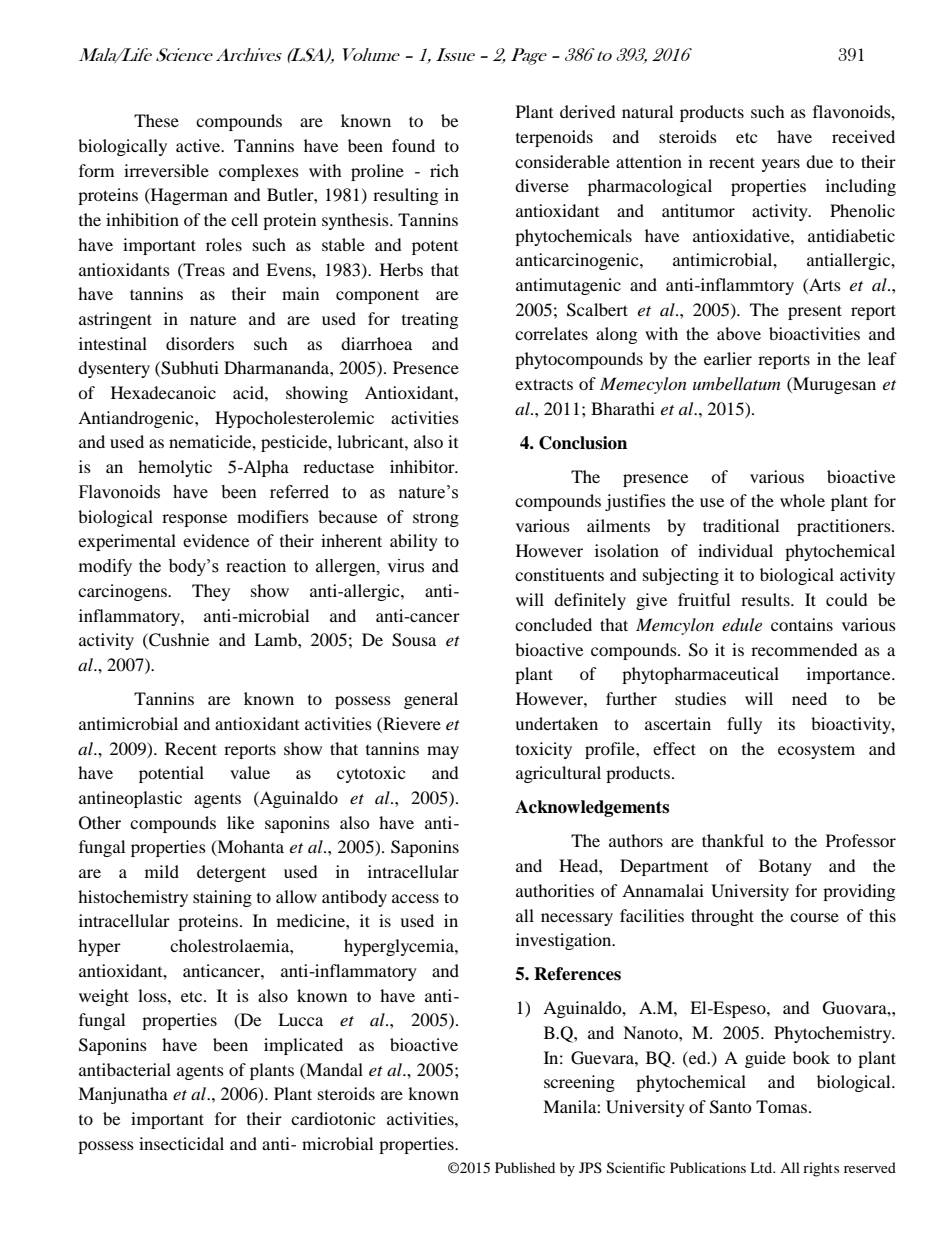  I want to click on irreversible, so click(166, 170).
